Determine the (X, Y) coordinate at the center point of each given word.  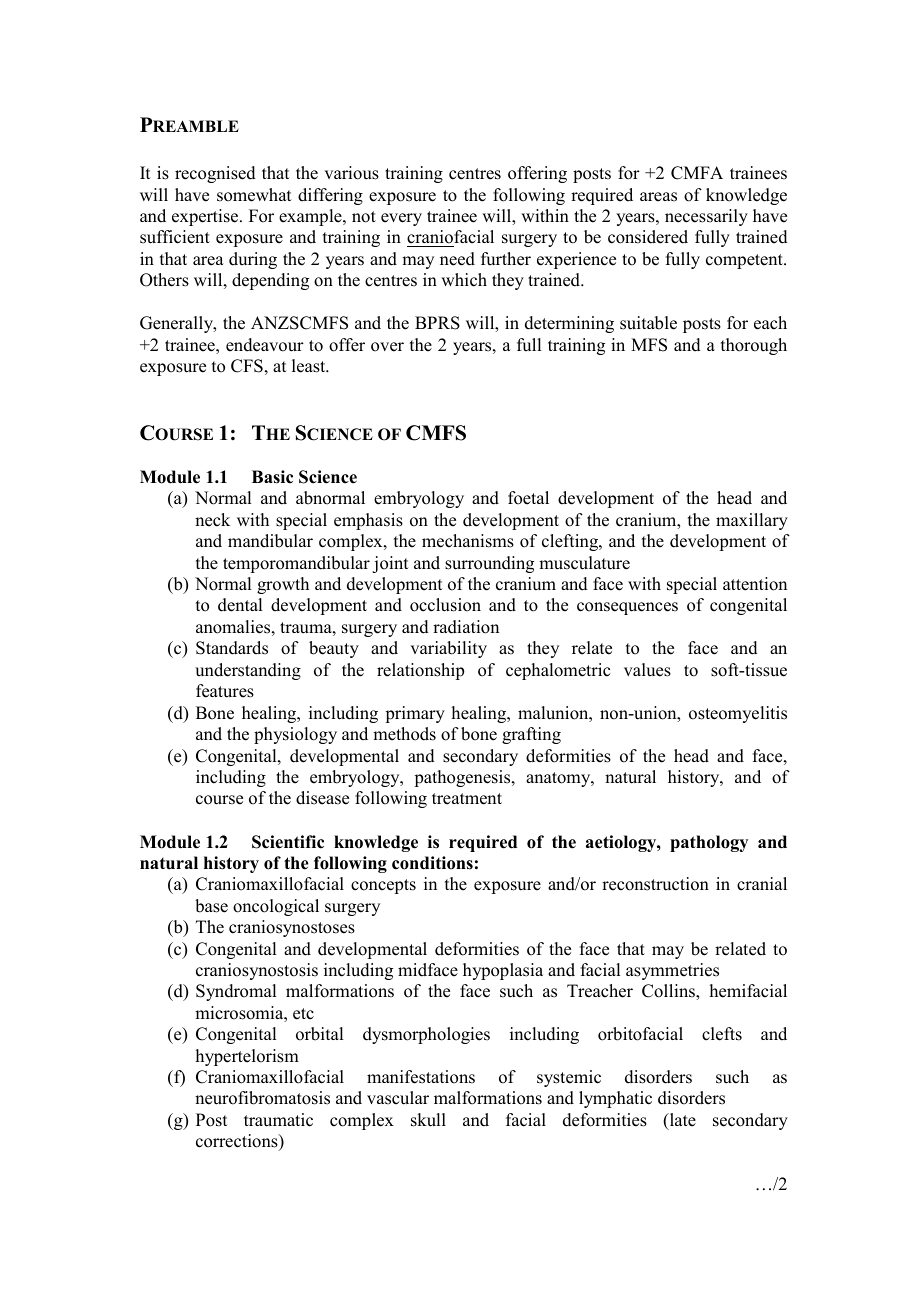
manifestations (421, 1077)
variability (448, 649)
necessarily (706, 217)
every (401, 219)
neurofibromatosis (262, 1098)
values (647, 670)
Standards (232, 648)
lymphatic (615, 1099)
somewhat (254, 195)
